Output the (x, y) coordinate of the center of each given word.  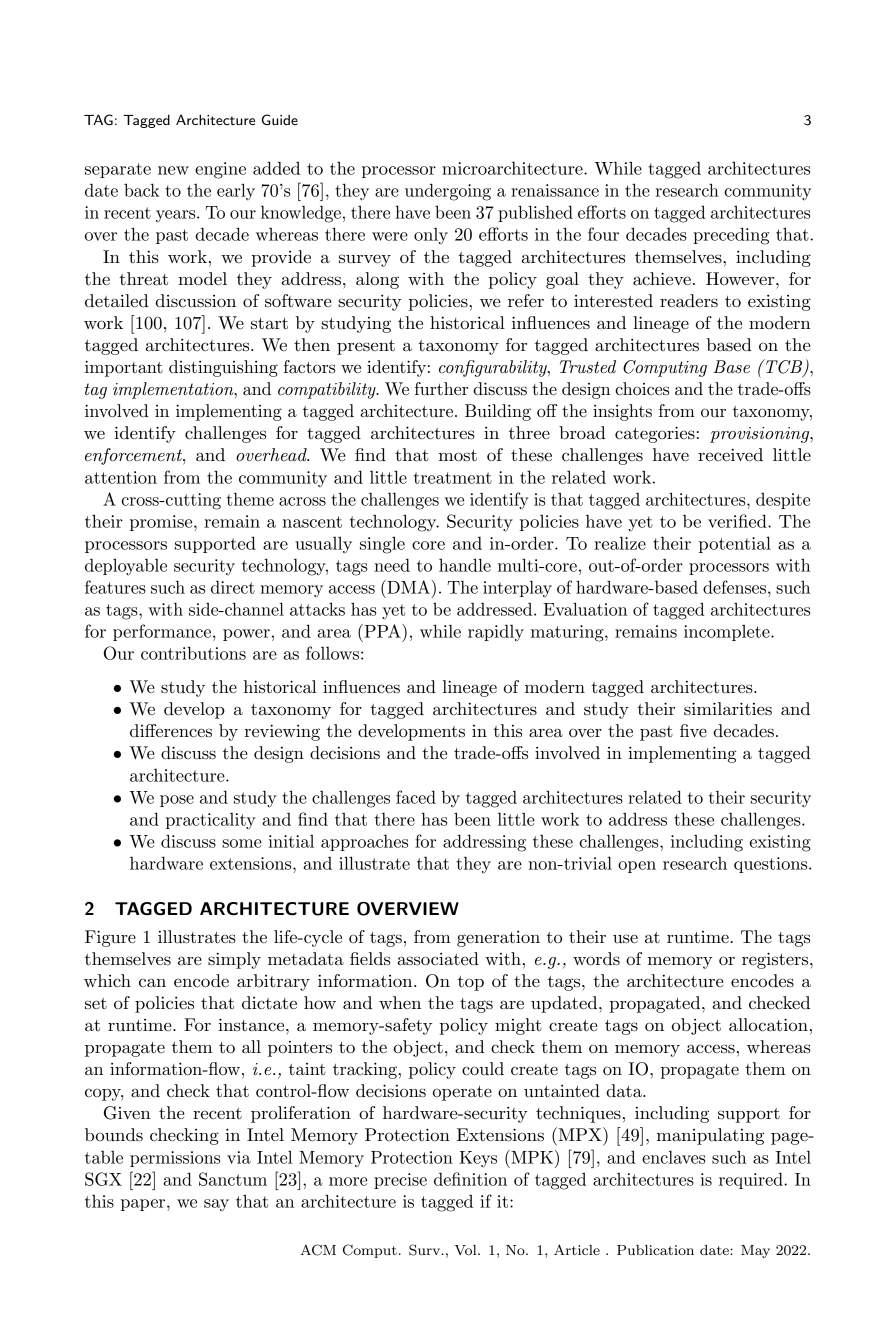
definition (470, 1179)
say (216, 1205)
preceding (731, 236)
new (173, 170)
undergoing (448, 192)
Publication (655, 1250)
